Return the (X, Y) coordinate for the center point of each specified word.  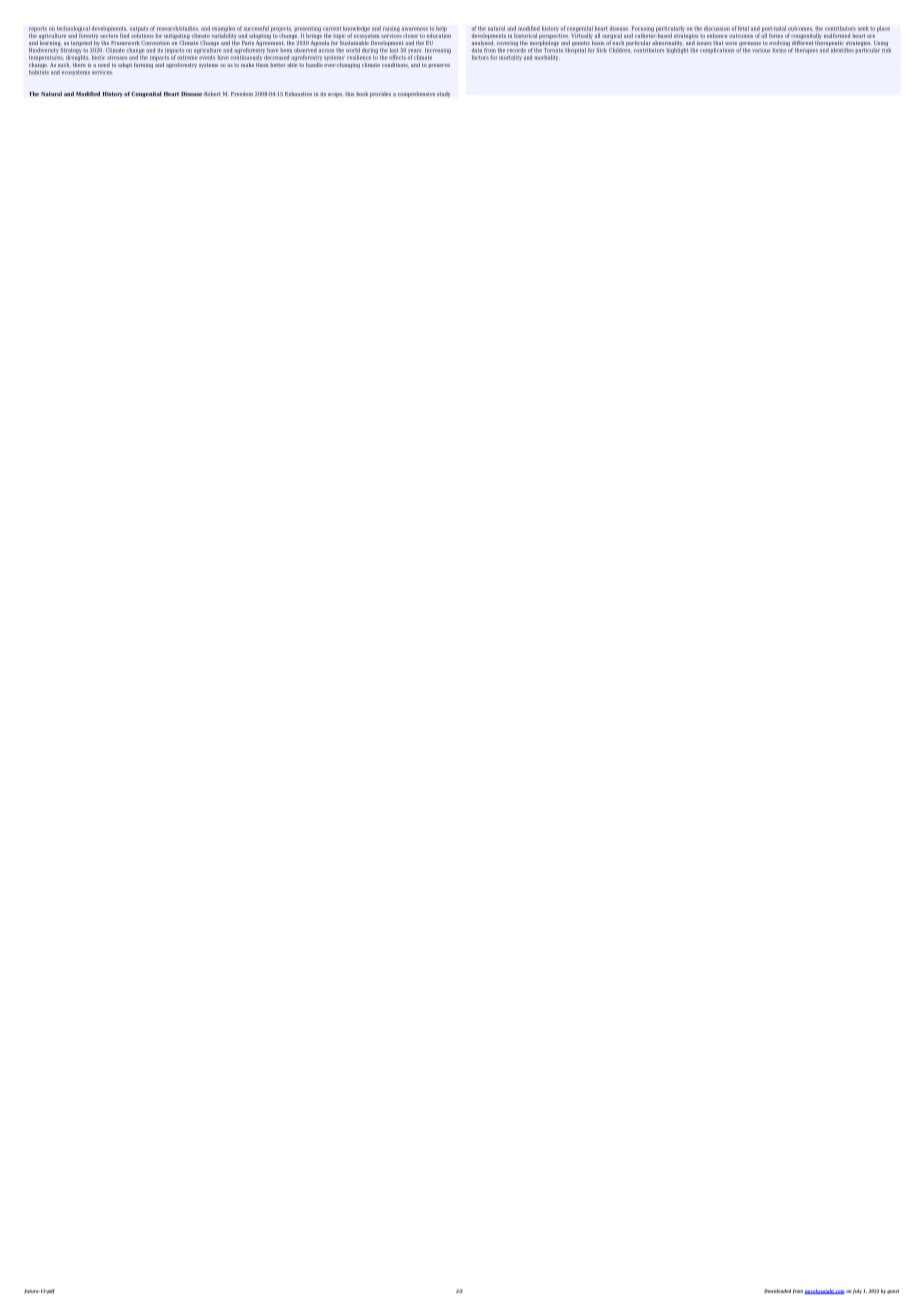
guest (893, 1292)
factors (480, 57)
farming (143, 65)
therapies (806, 51)
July (856, 1291)
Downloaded (777, 1291)
